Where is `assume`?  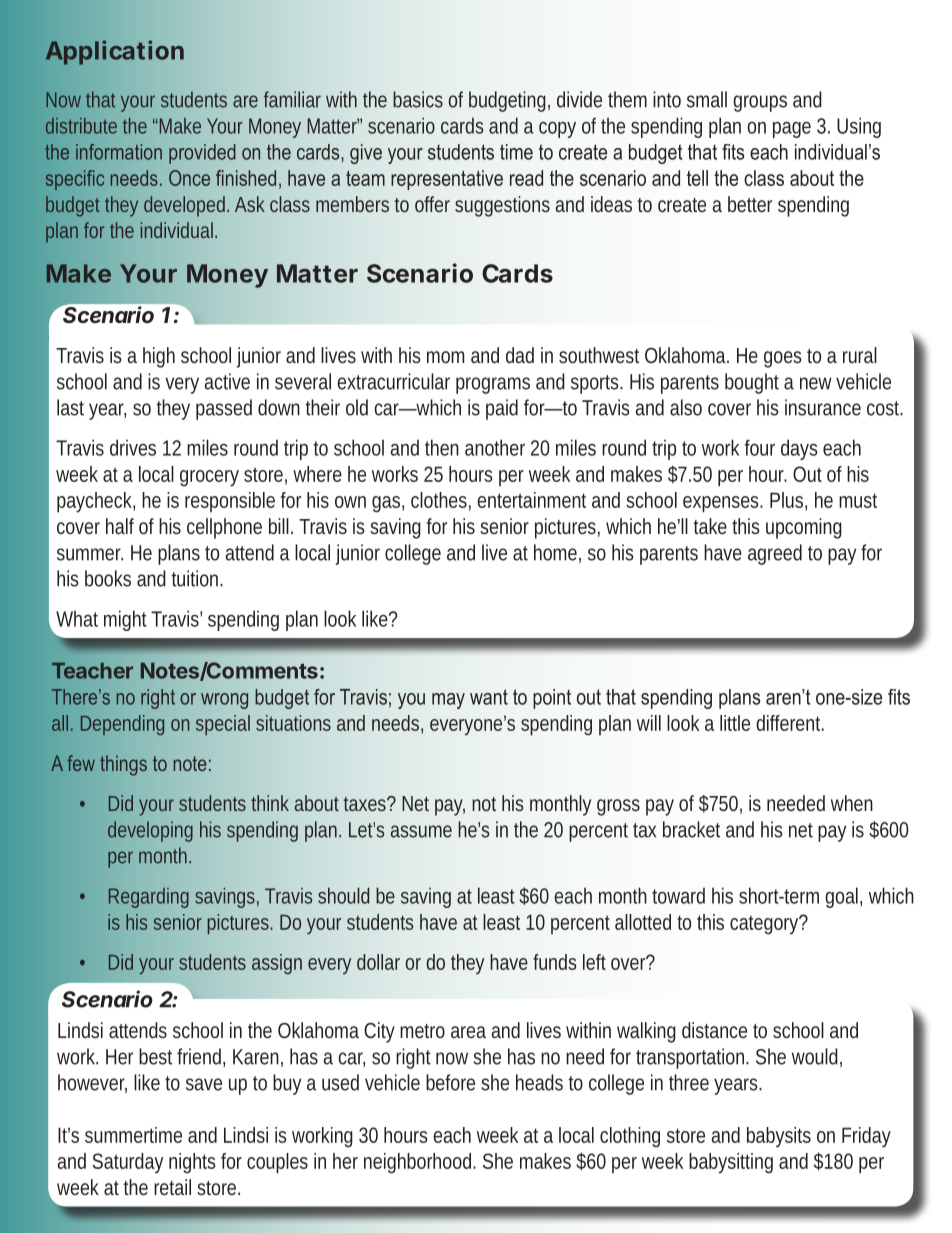 assume is located at coordinates (421, 831).
